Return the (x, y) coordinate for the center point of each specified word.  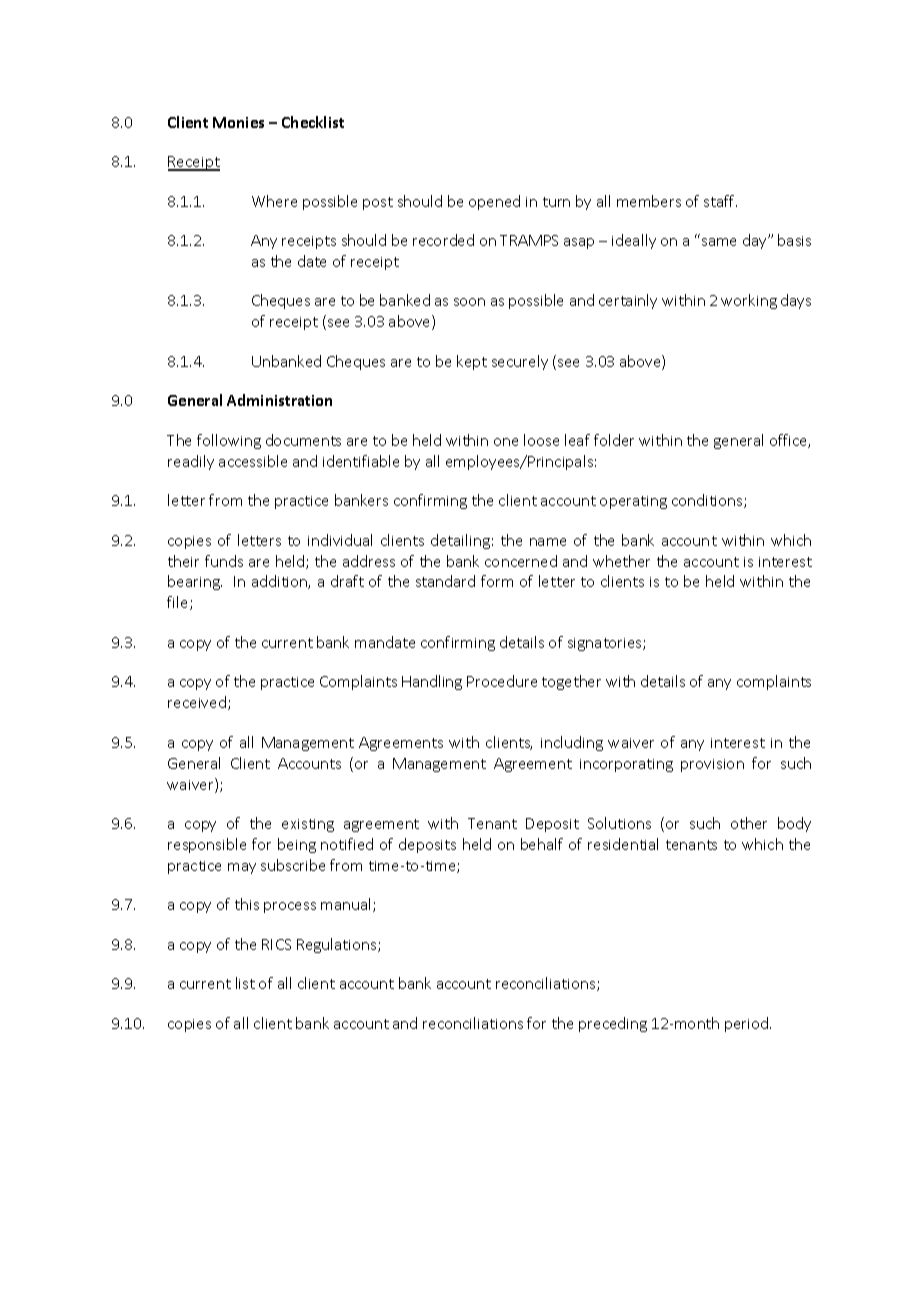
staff (720, 201)
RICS (276, 944)
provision (712, 765)
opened (494, 202)
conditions (708, 501)
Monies (238, 122)
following (229, 441)
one (506, 442)
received (197, 702)
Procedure (502, 681)
